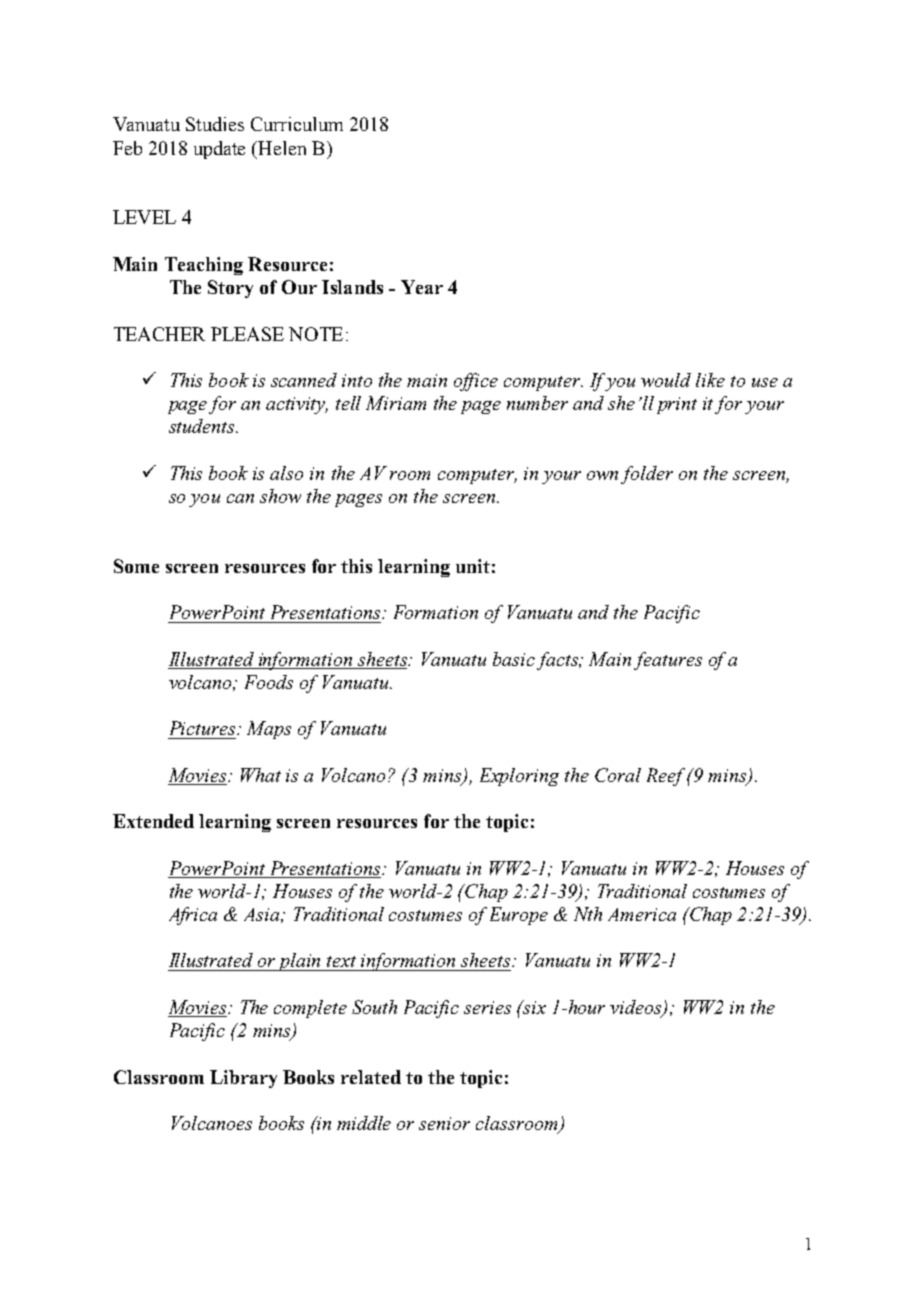  I want to click on update, so click(219, 150).
